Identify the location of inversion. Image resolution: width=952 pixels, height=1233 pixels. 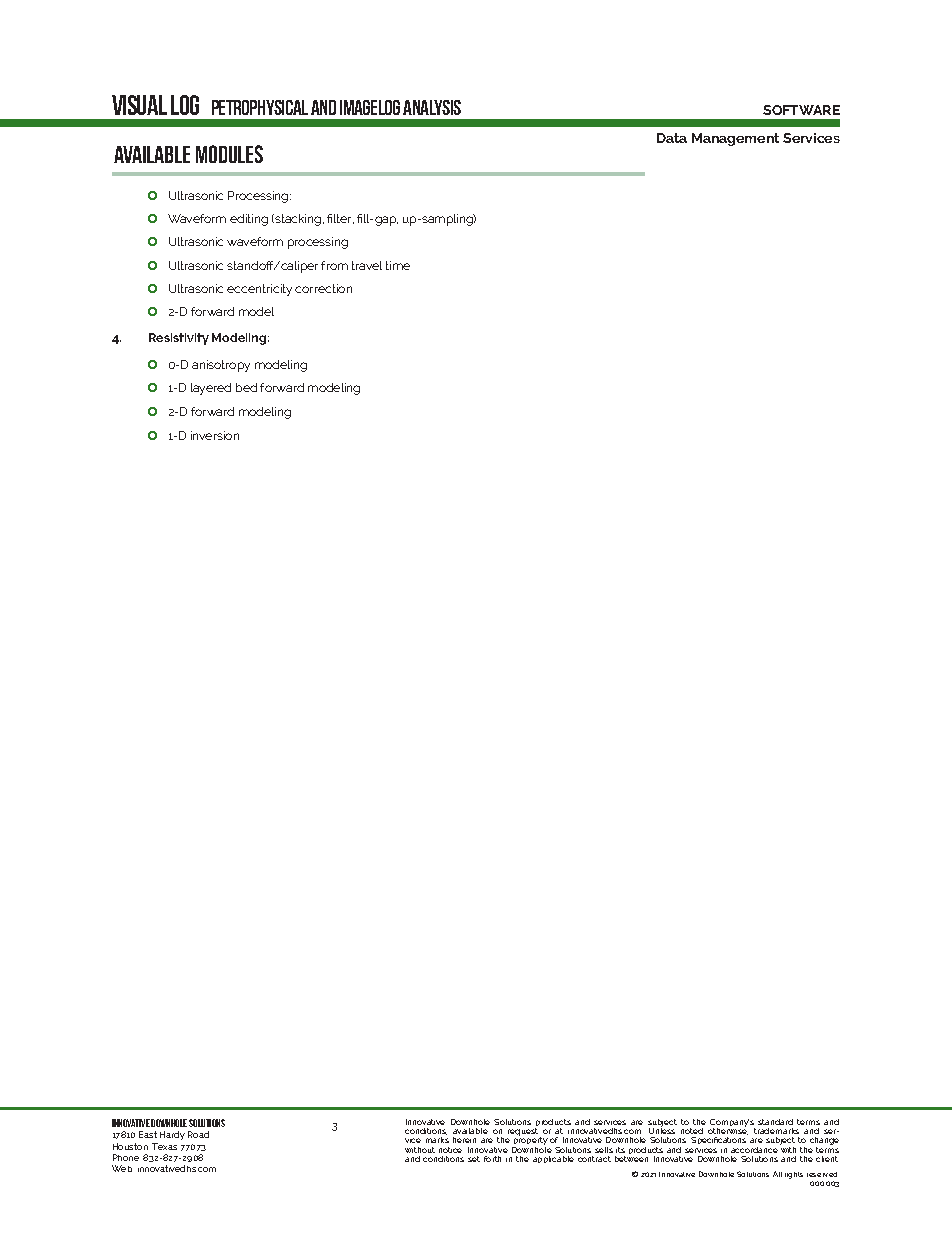
(215, 435).
